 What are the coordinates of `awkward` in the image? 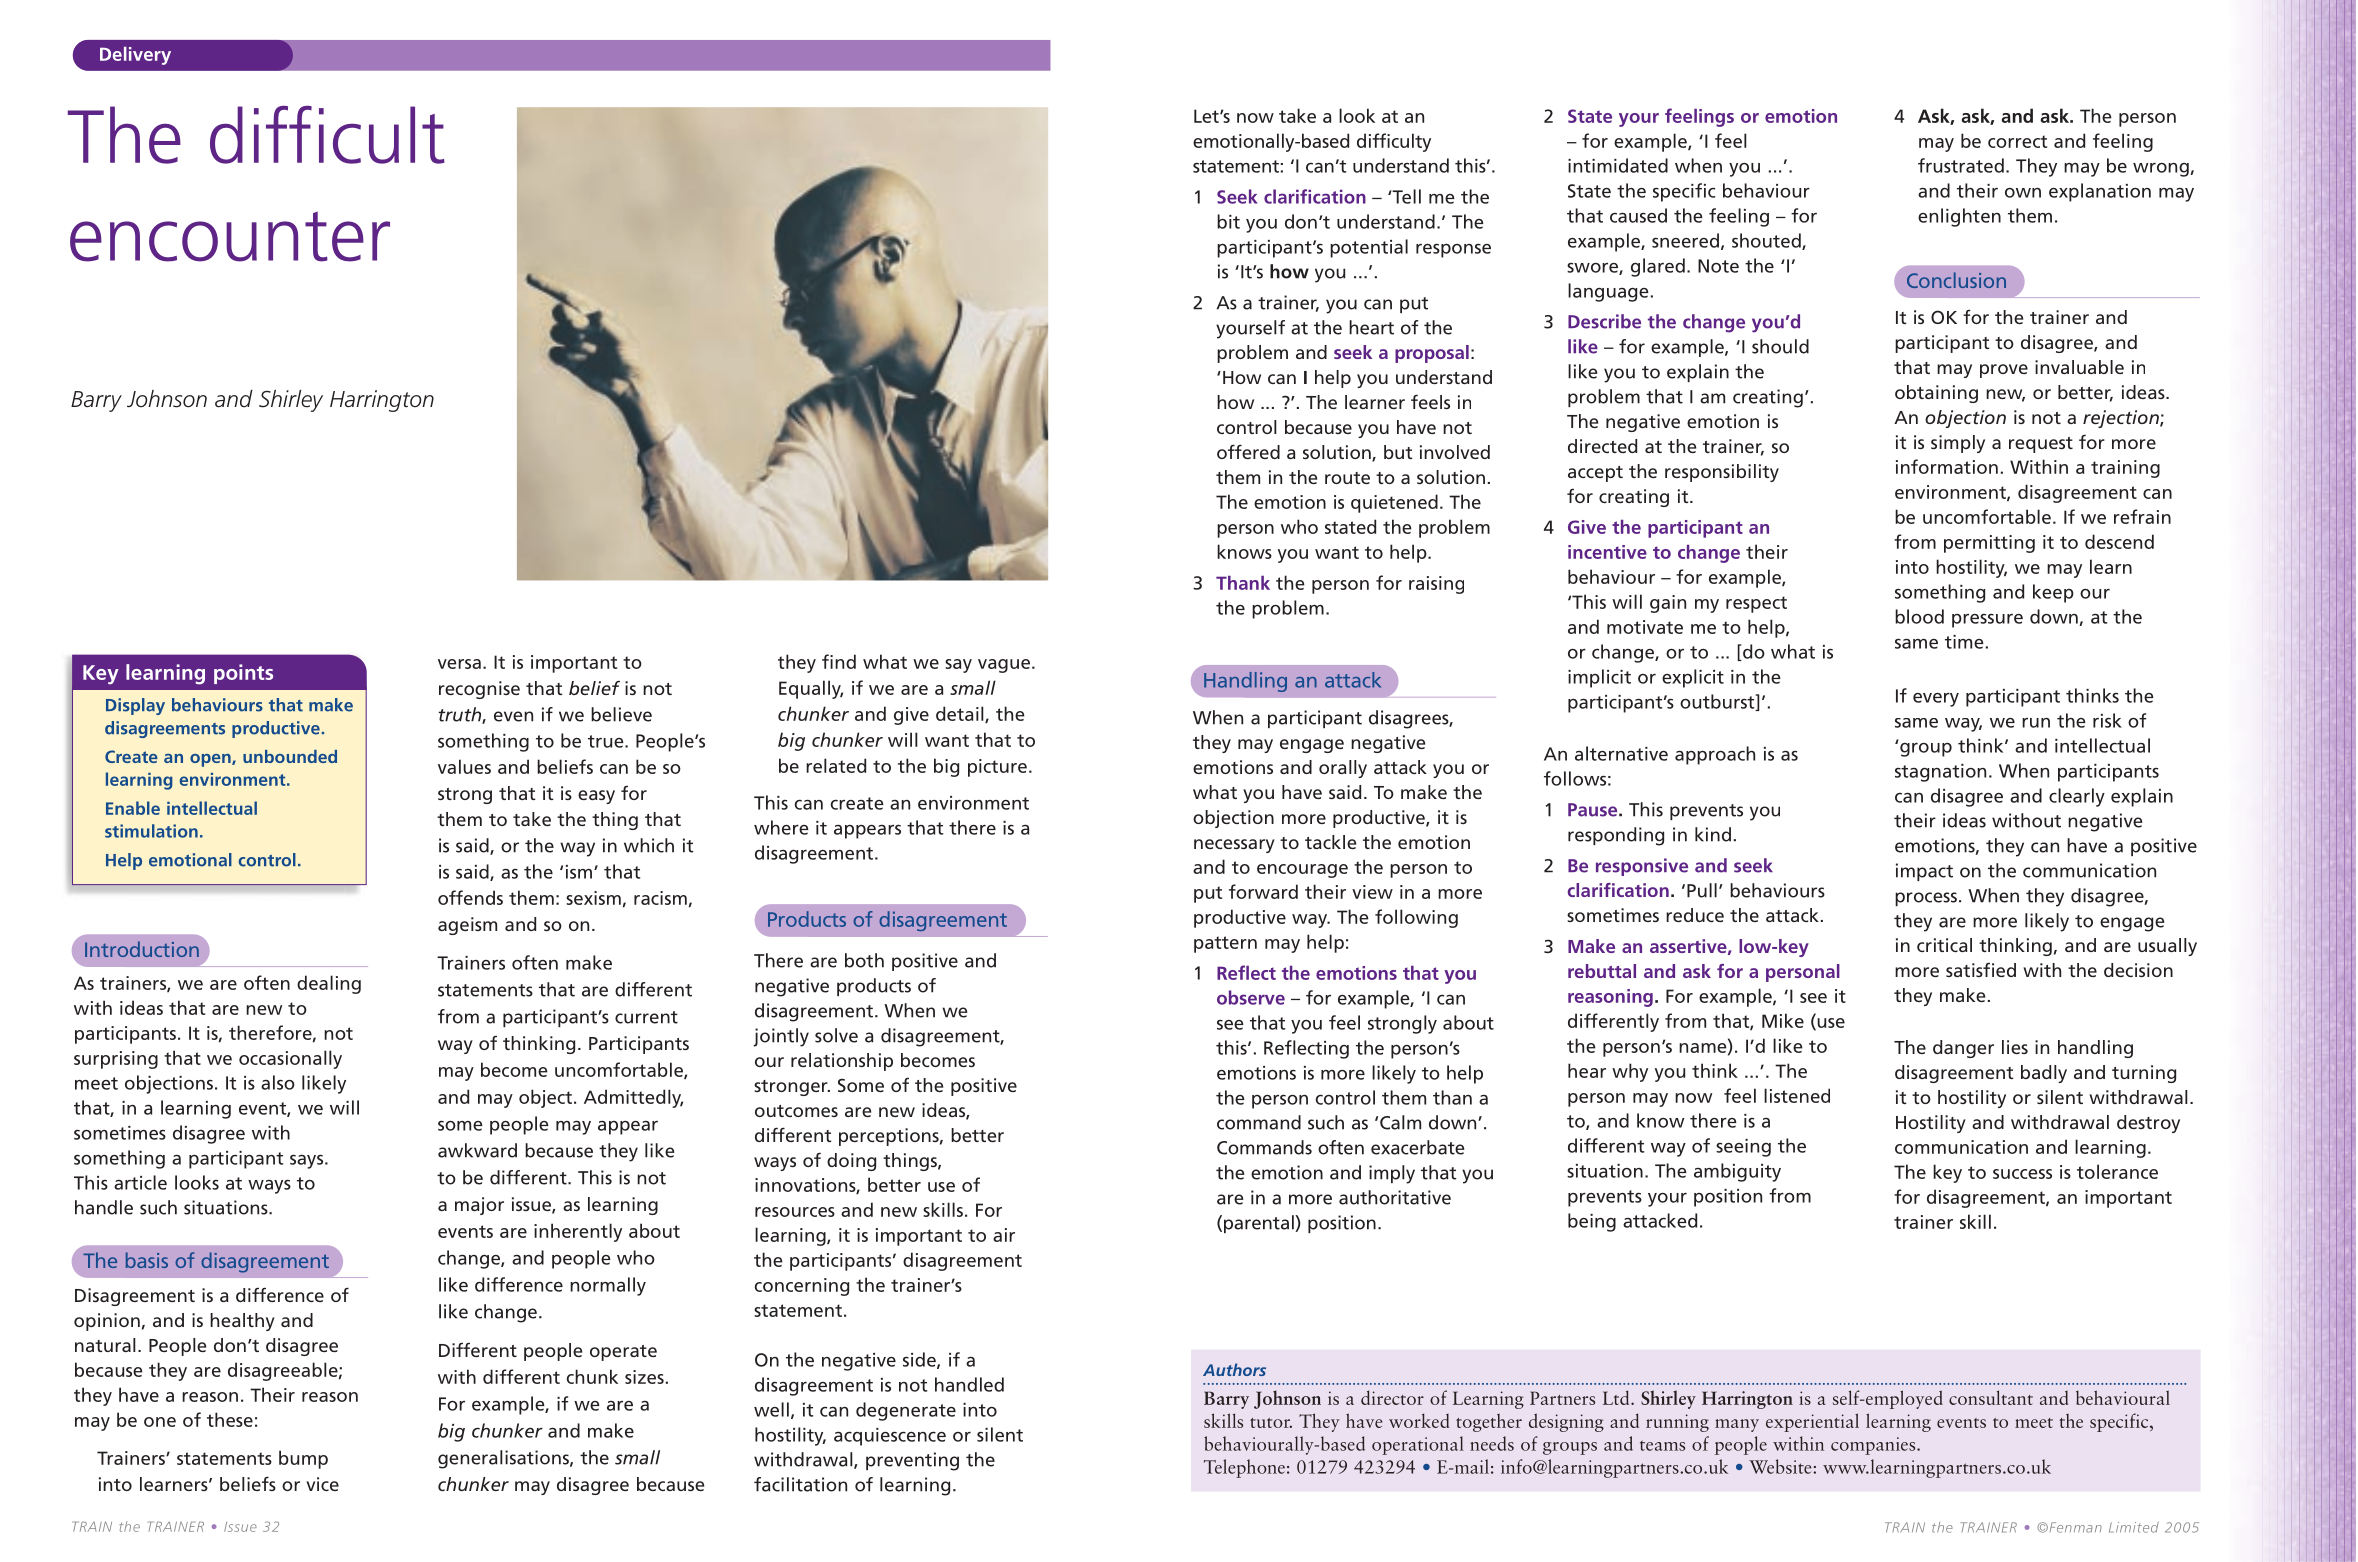 It's located at (477, 1150).
